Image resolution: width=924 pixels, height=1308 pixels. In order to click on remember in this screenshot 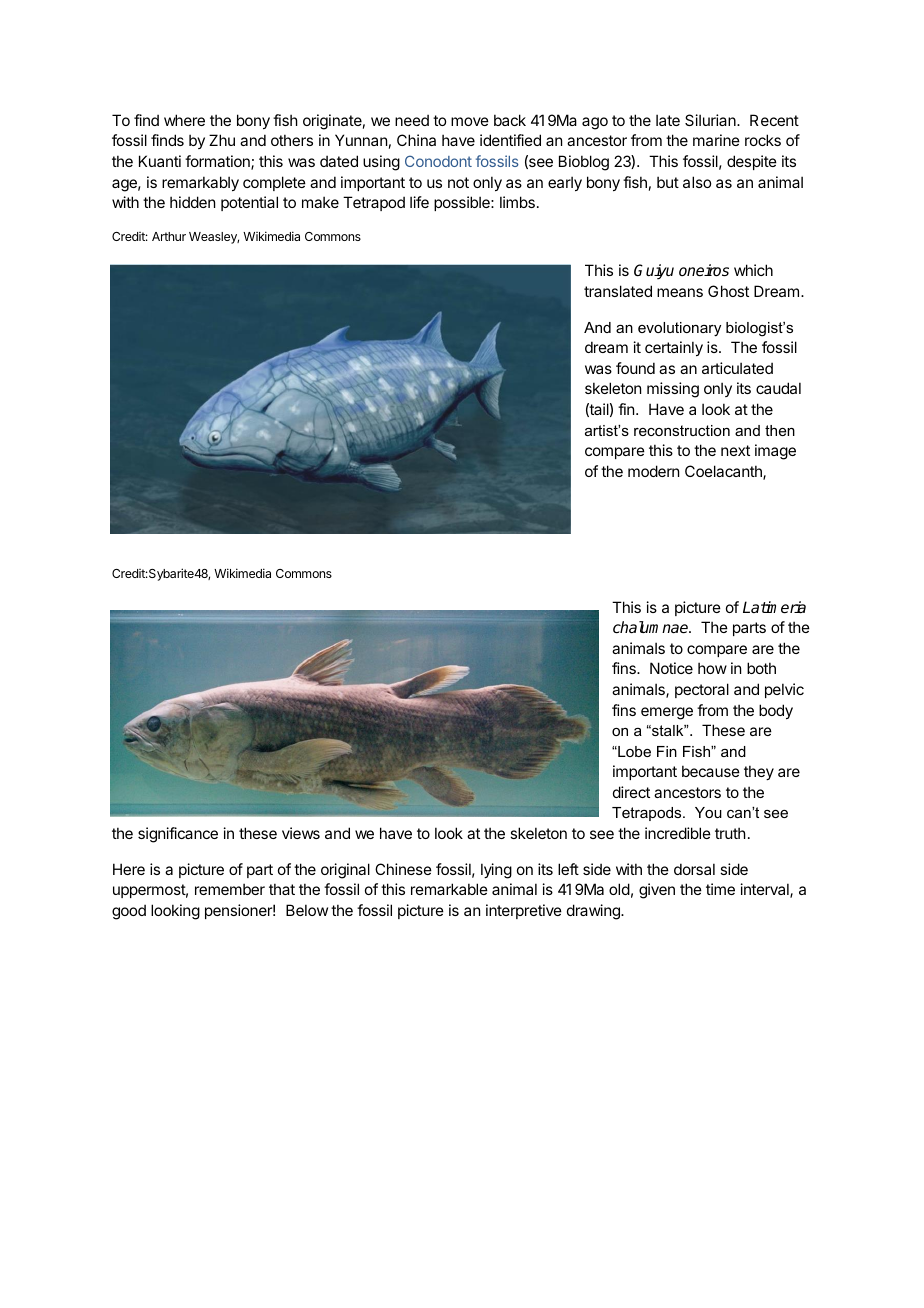, I will do `click(230, 889)`.
